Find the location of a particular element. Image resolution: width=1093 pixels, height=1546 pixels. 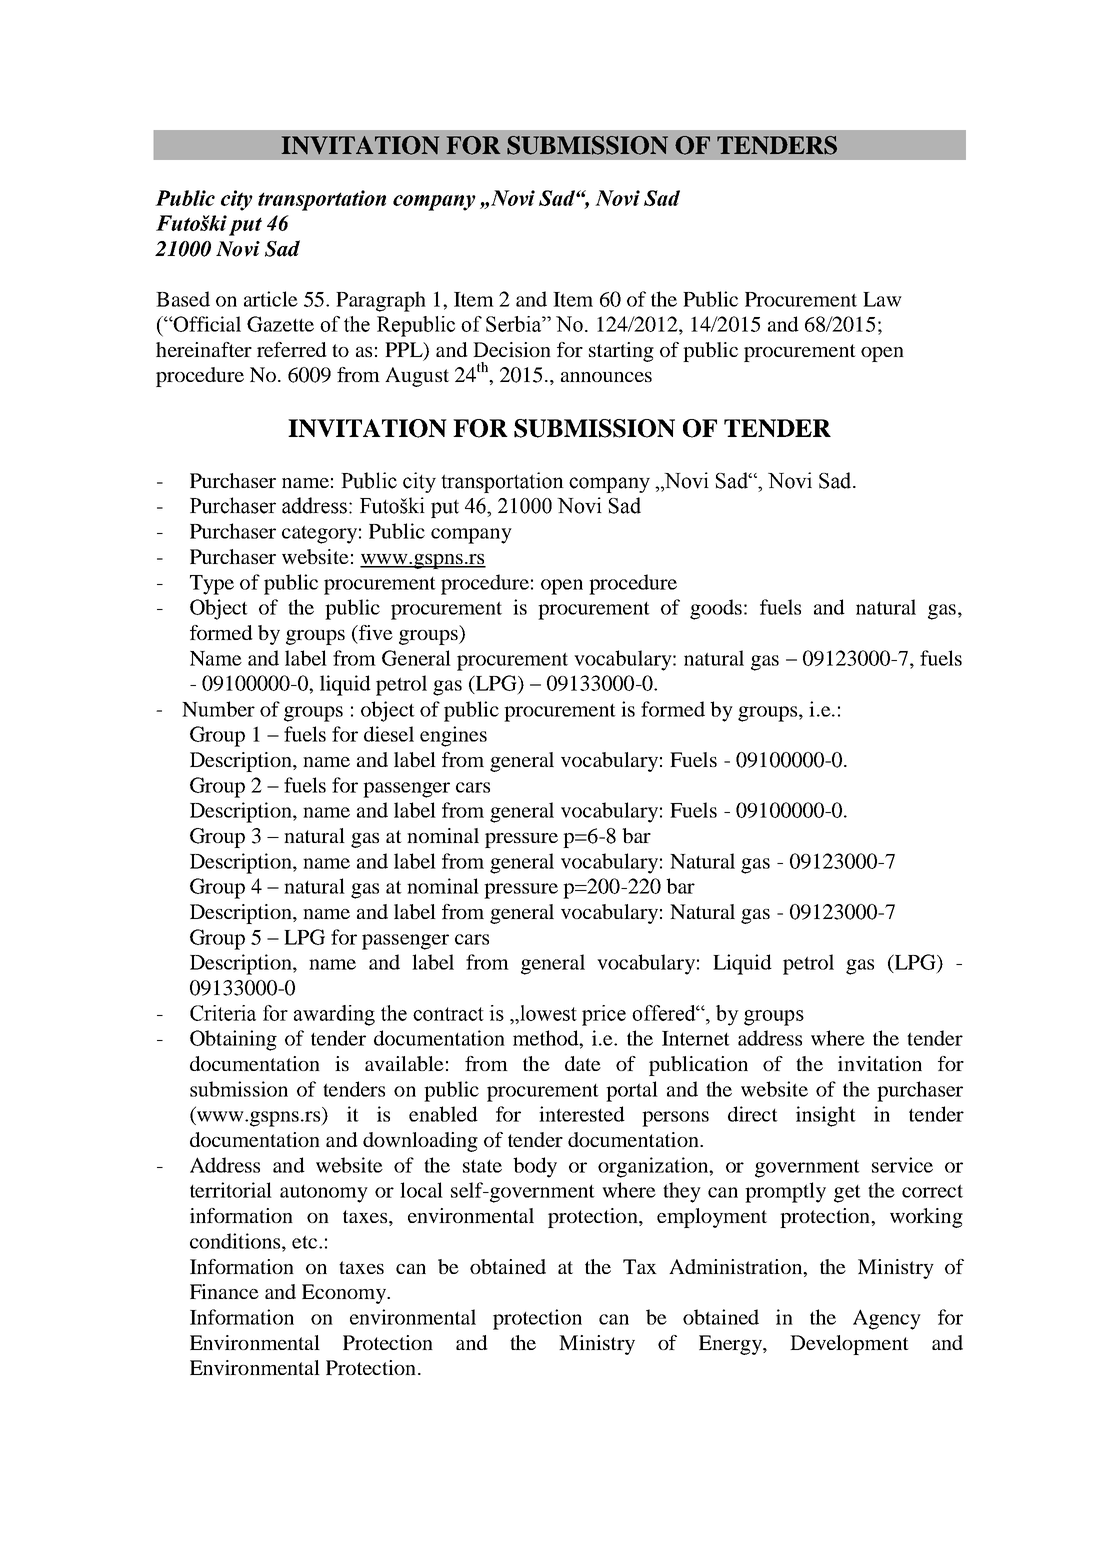

Criteria is located at coordinates (223, 1013).
